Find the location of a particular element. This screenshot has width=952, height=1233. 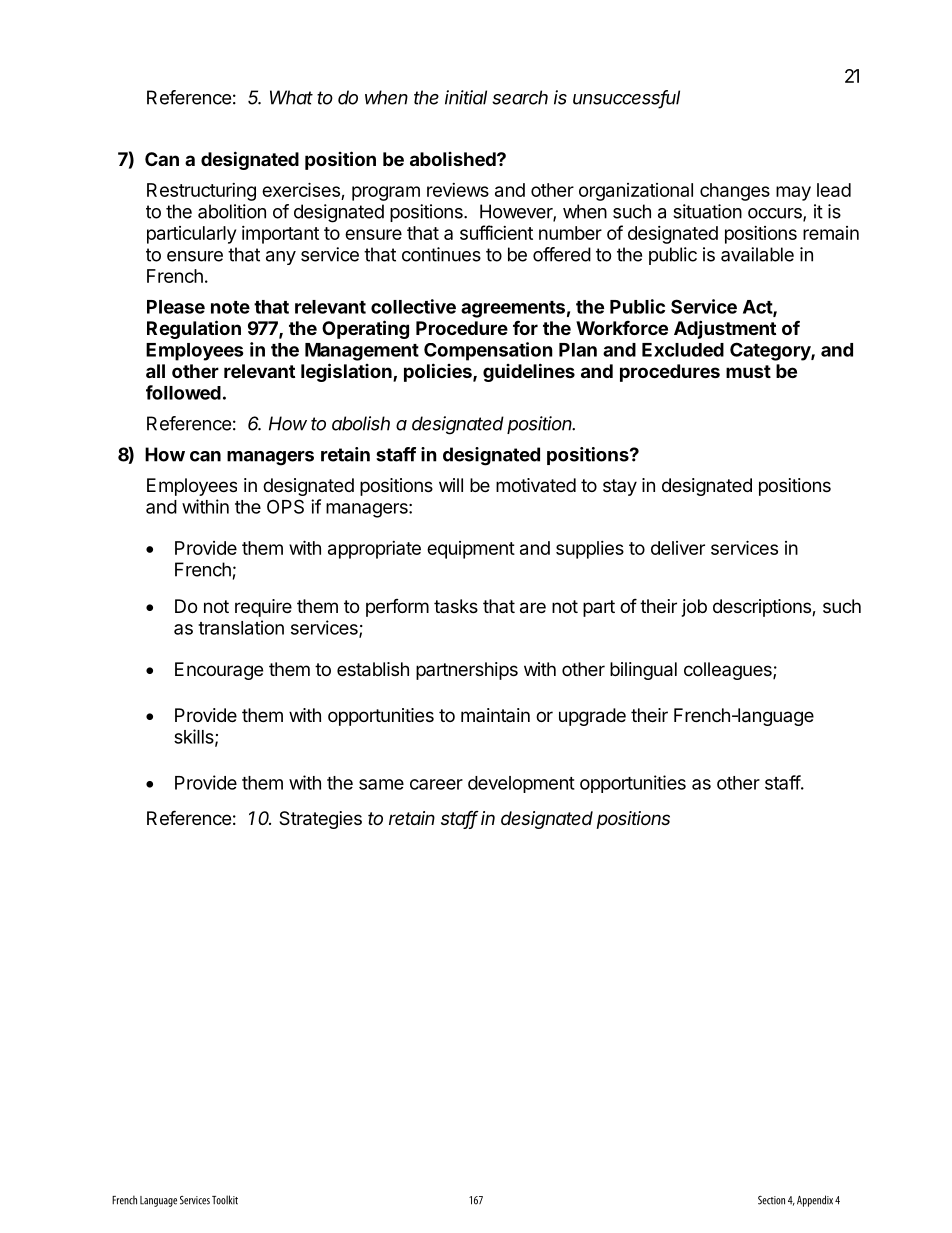

Section is located at coordinates (771, 1200).
